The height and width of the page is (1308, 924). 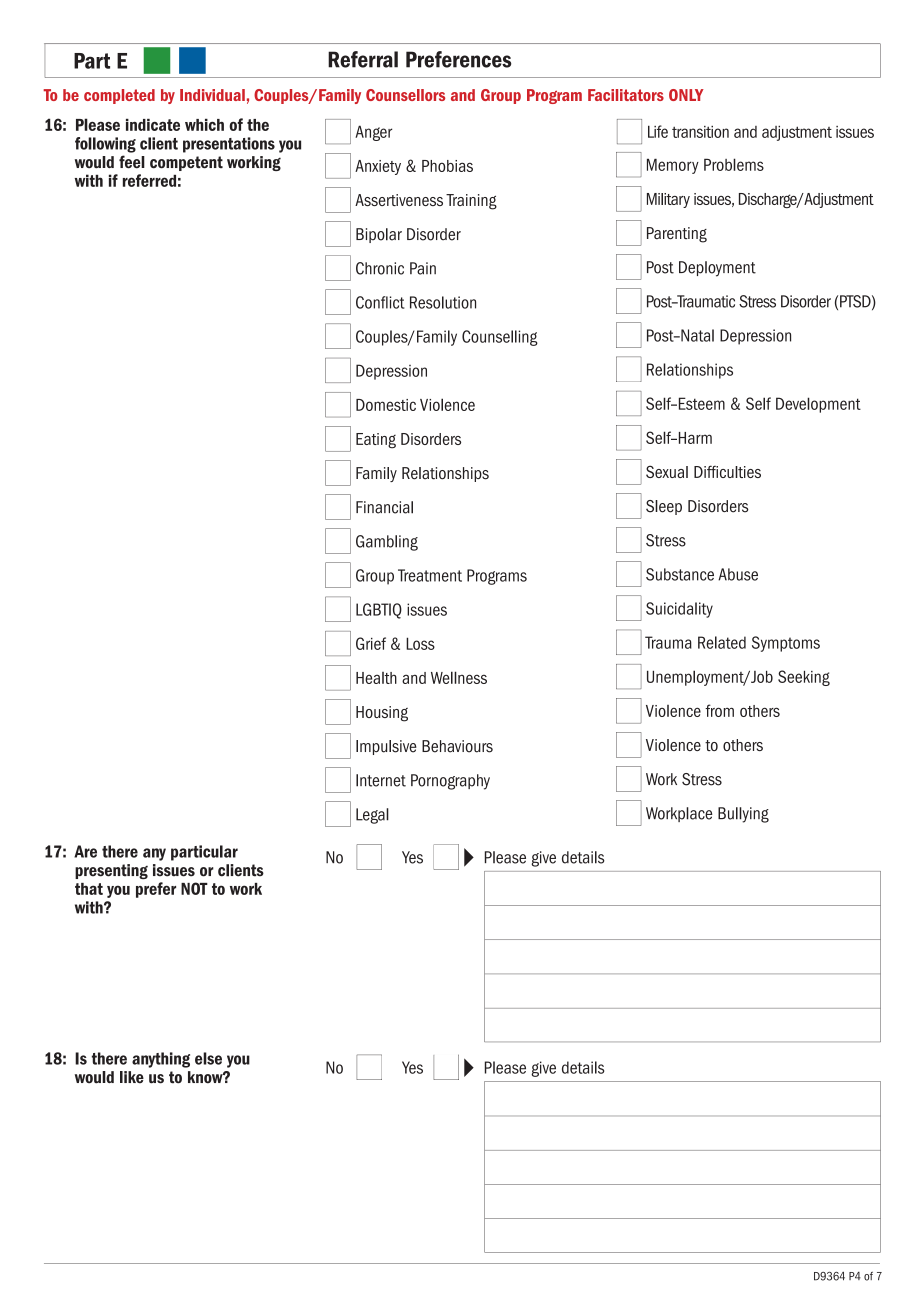 I want to click on Resolution, so click(x=443, y=302).
